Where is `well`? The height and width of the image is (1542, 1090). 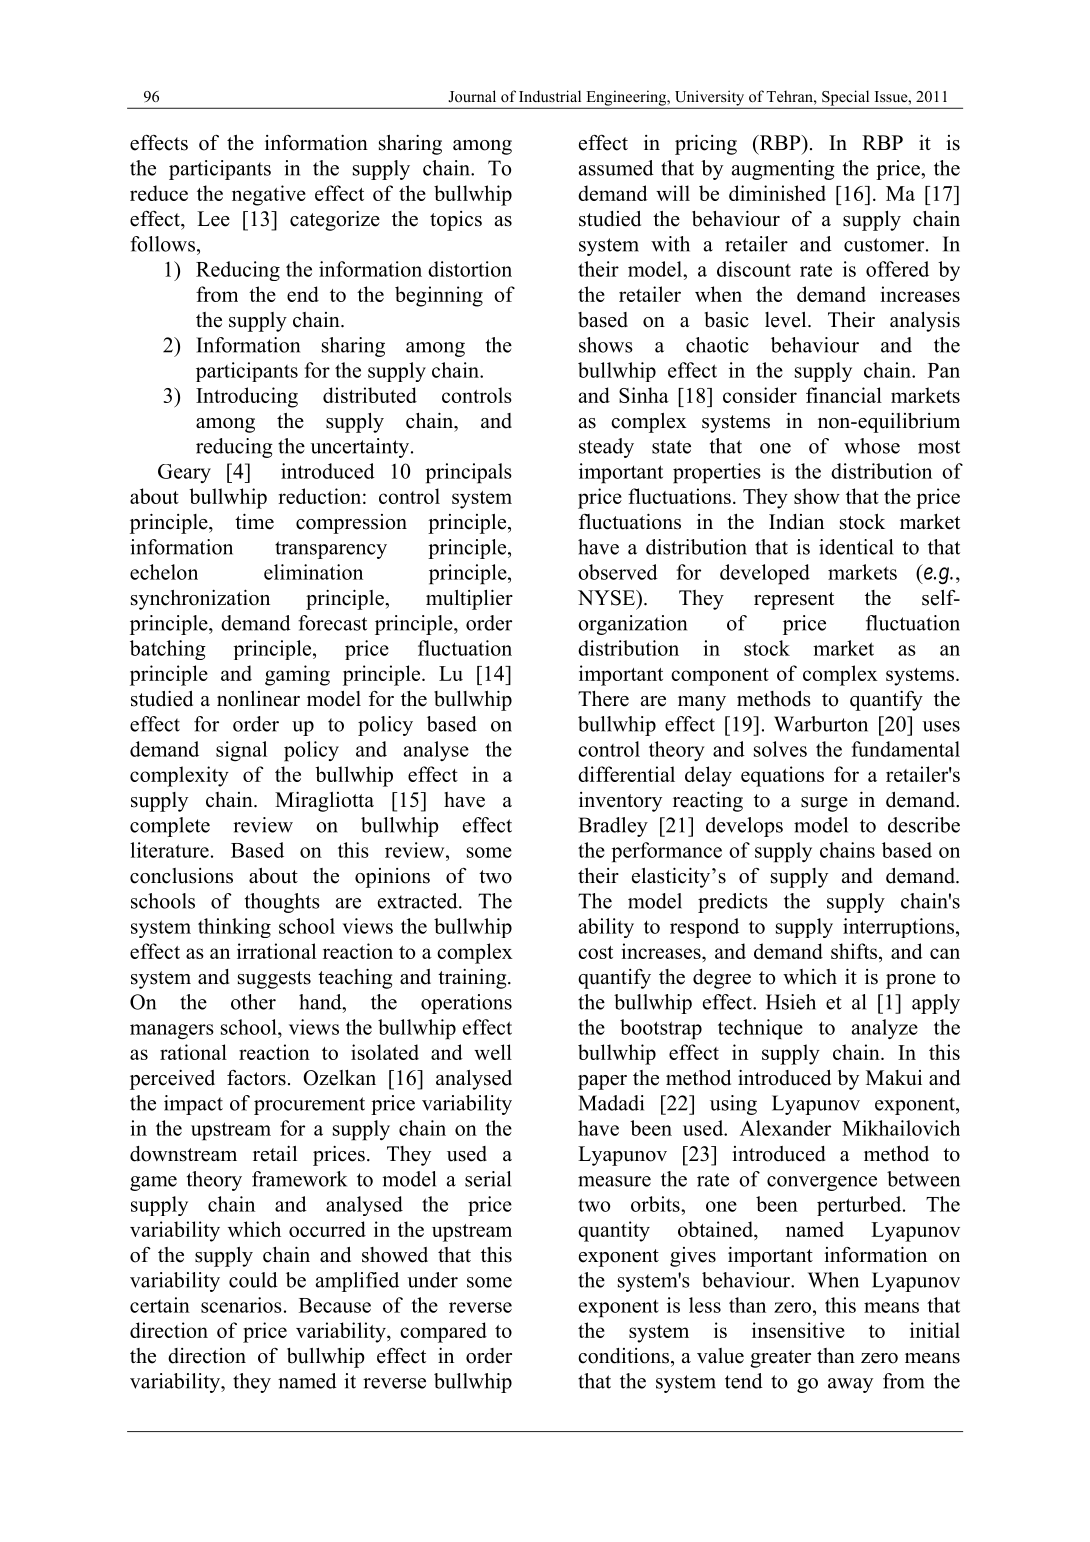
well is located at coordinates (493, 1052).
